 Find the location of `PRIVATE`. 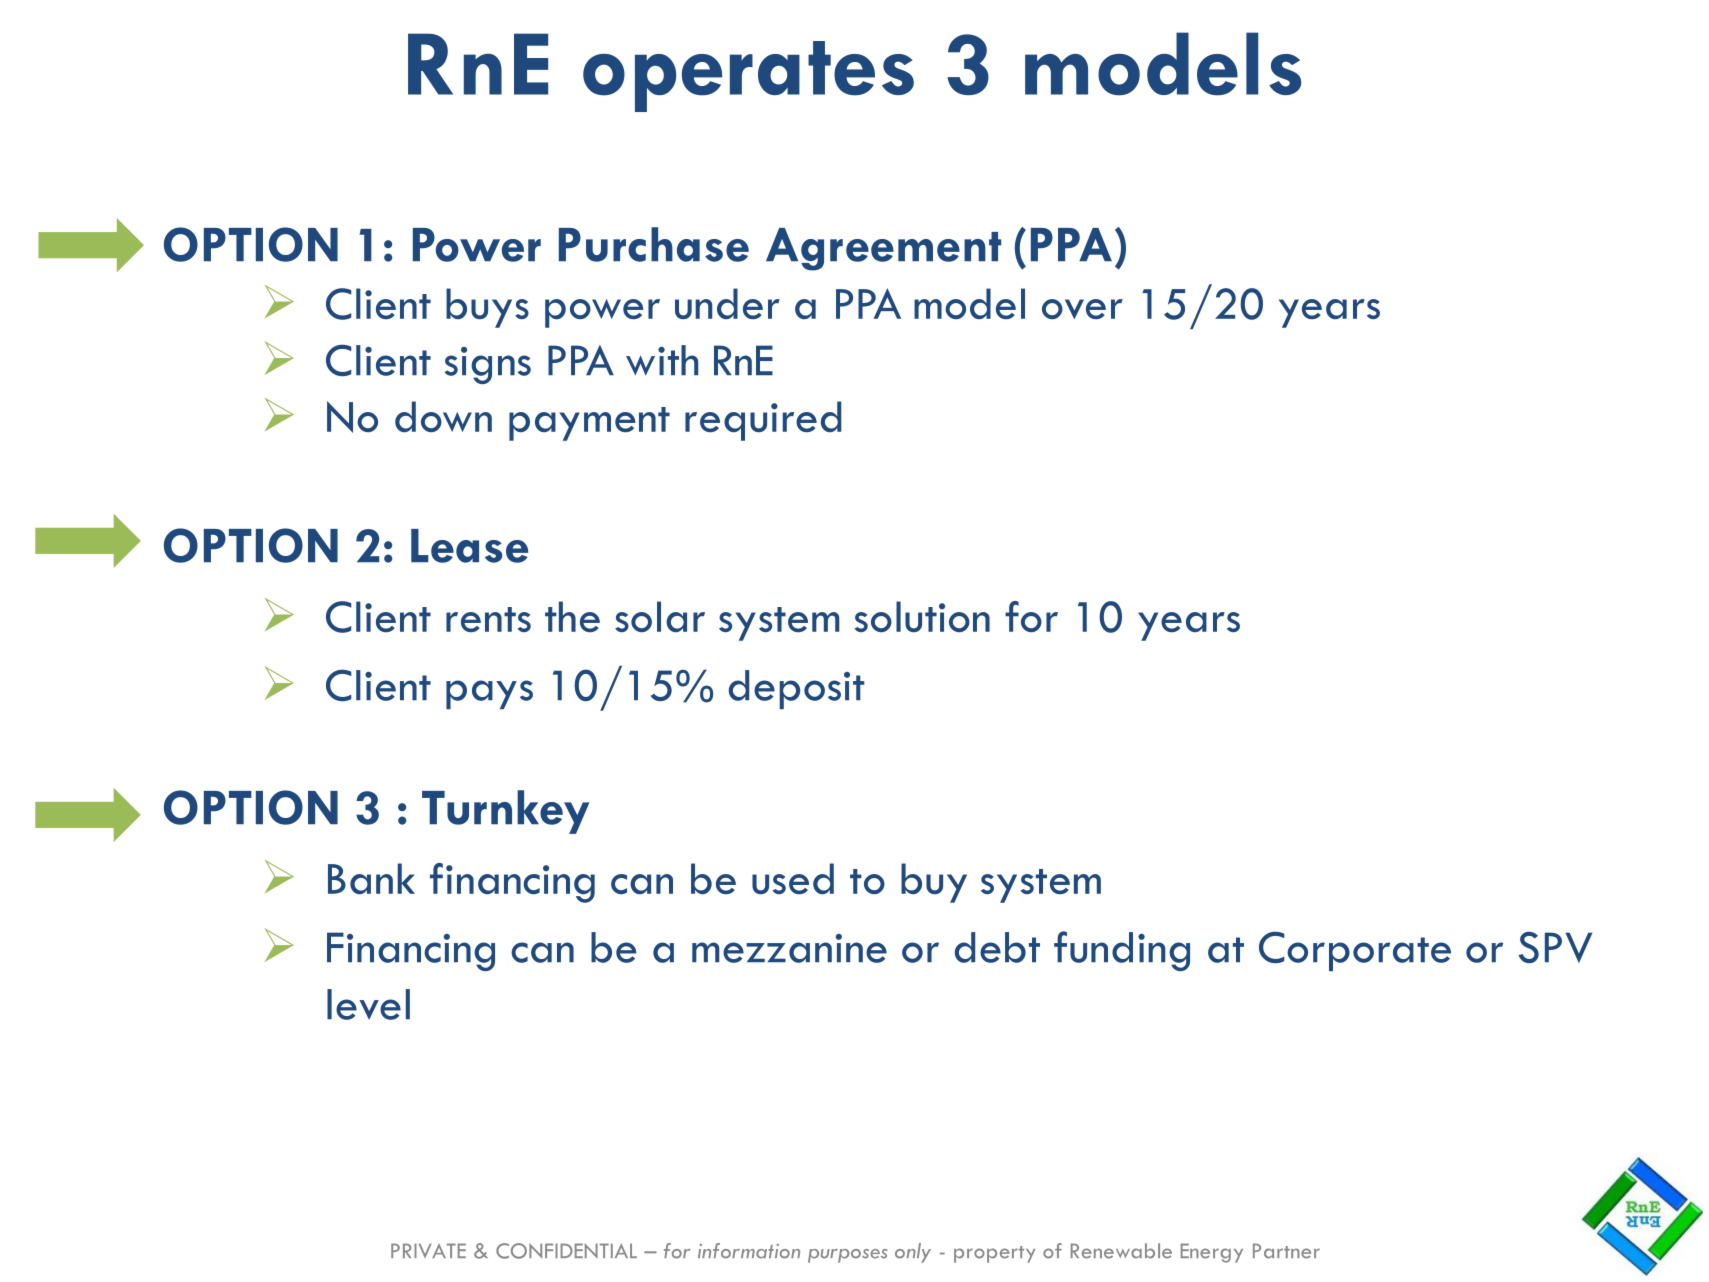

PRIVATE is located at coordinates (428, 1250).
